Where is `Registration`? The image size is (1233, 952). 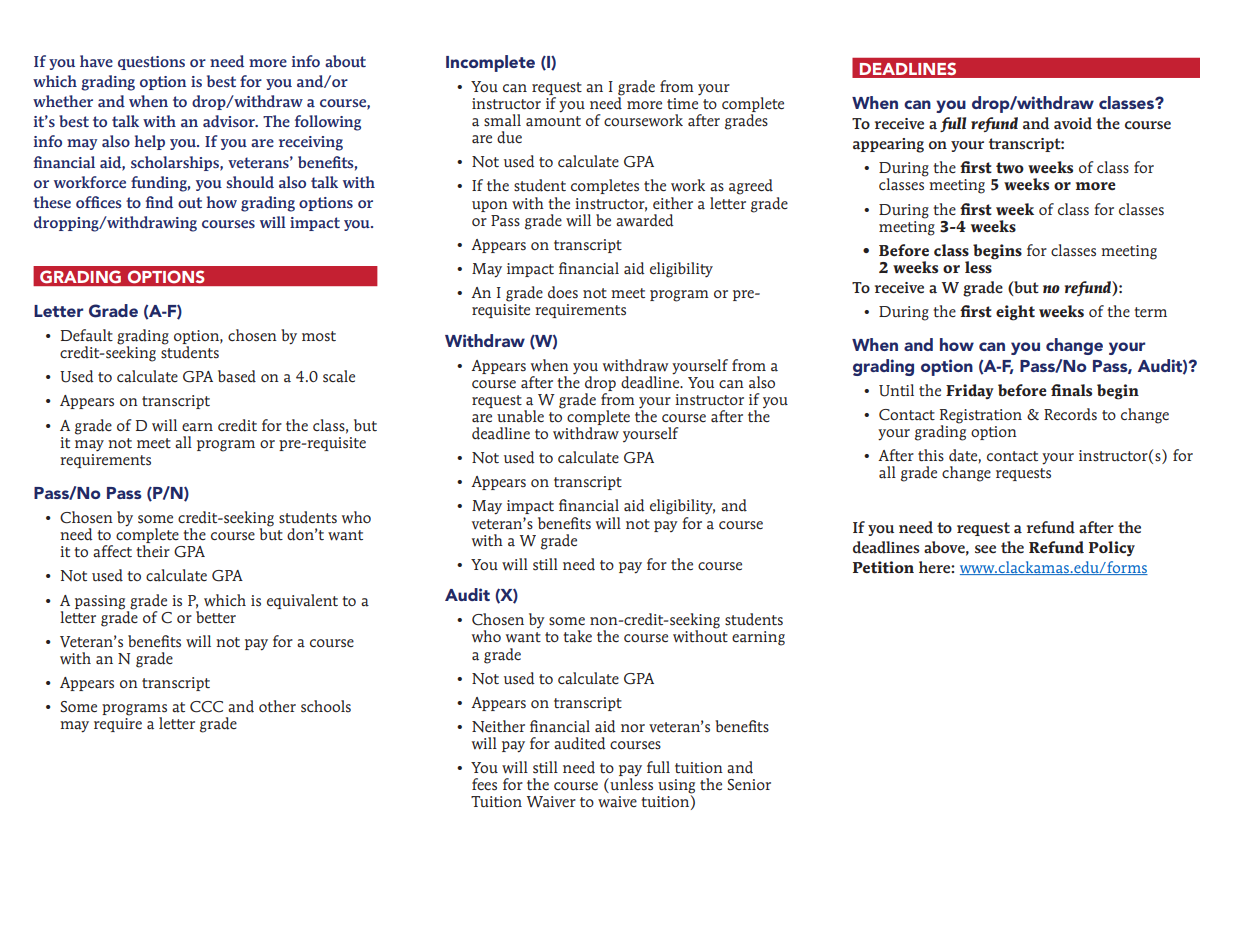
Registration is located at coordinates (981, 417).
